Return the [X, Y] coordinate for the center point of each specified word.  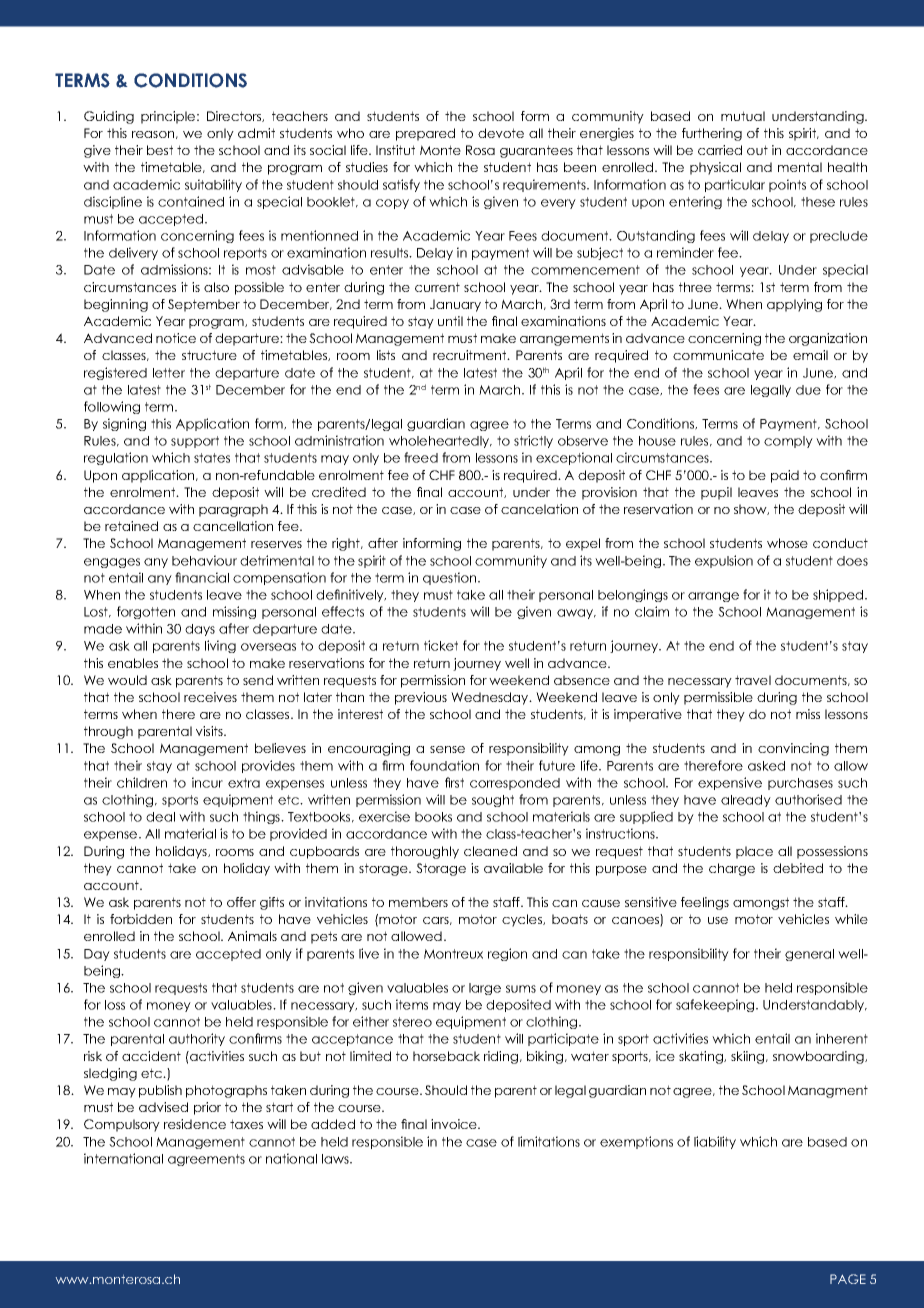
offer [241, 902]
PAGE [848, 1279]
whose [787, 543]
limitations [549, 1141]
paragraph [233, 510]
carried [720, 150]
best [160, 150]
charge [732, 869]
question [451, 578]
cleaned [490, 851]
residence [195, 1124]
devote [501, 133]
